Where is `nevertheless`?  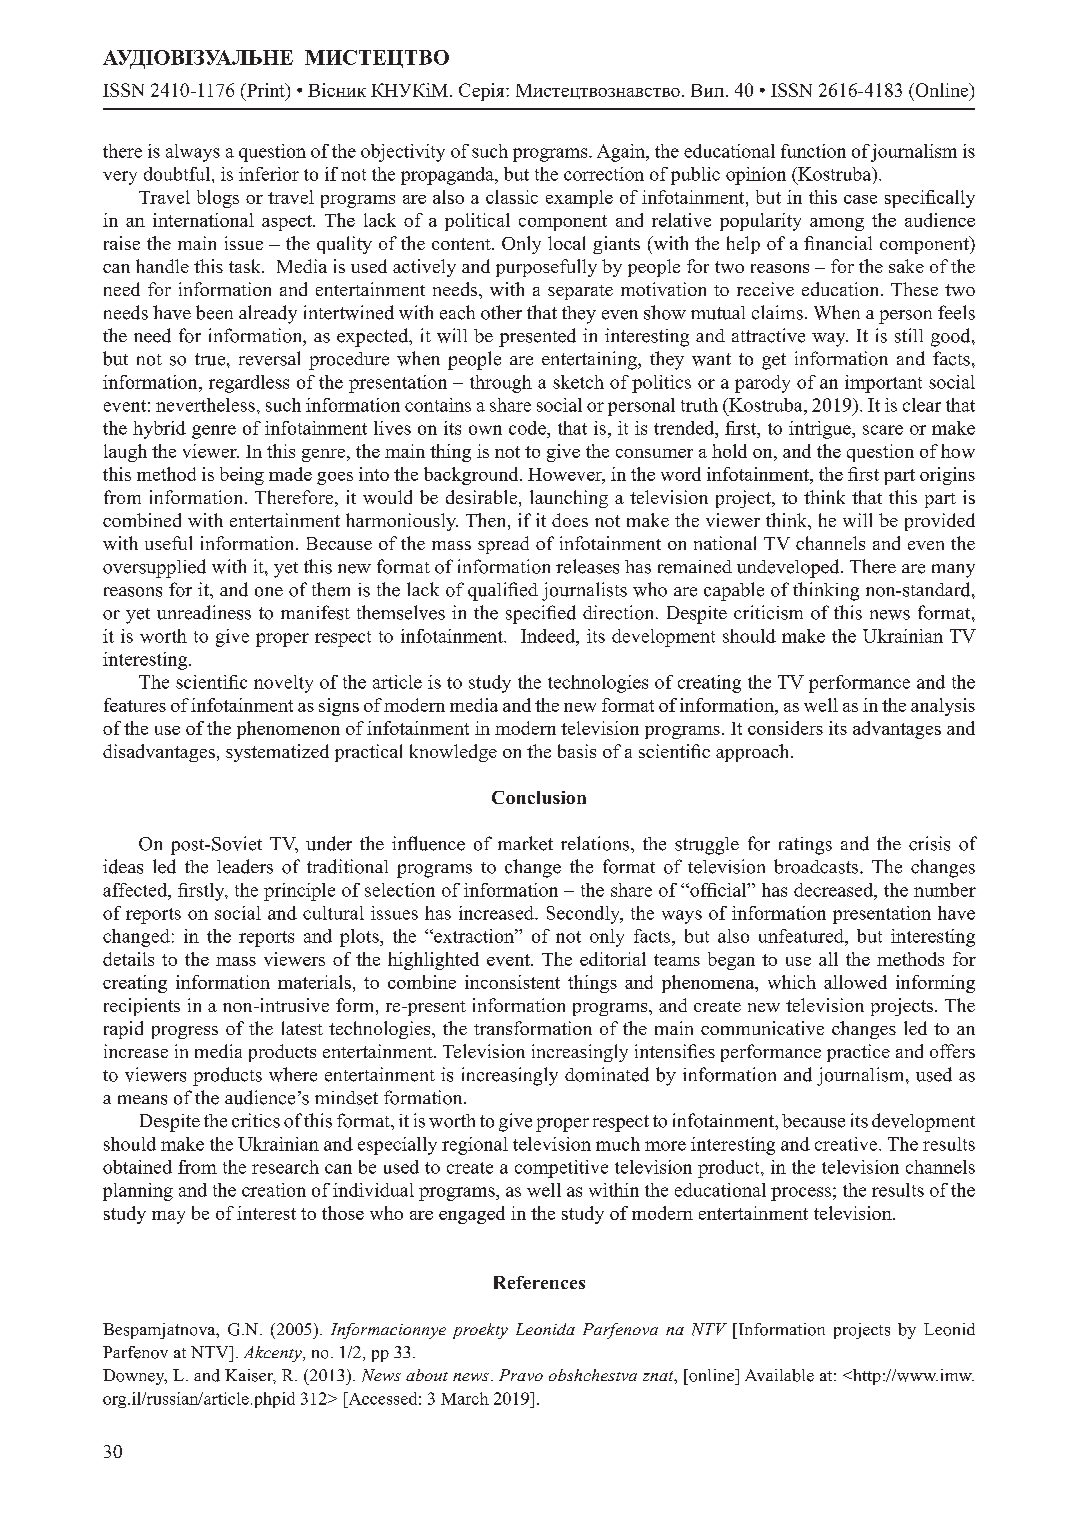
nevertheless is located at coordinates (205, 405).
